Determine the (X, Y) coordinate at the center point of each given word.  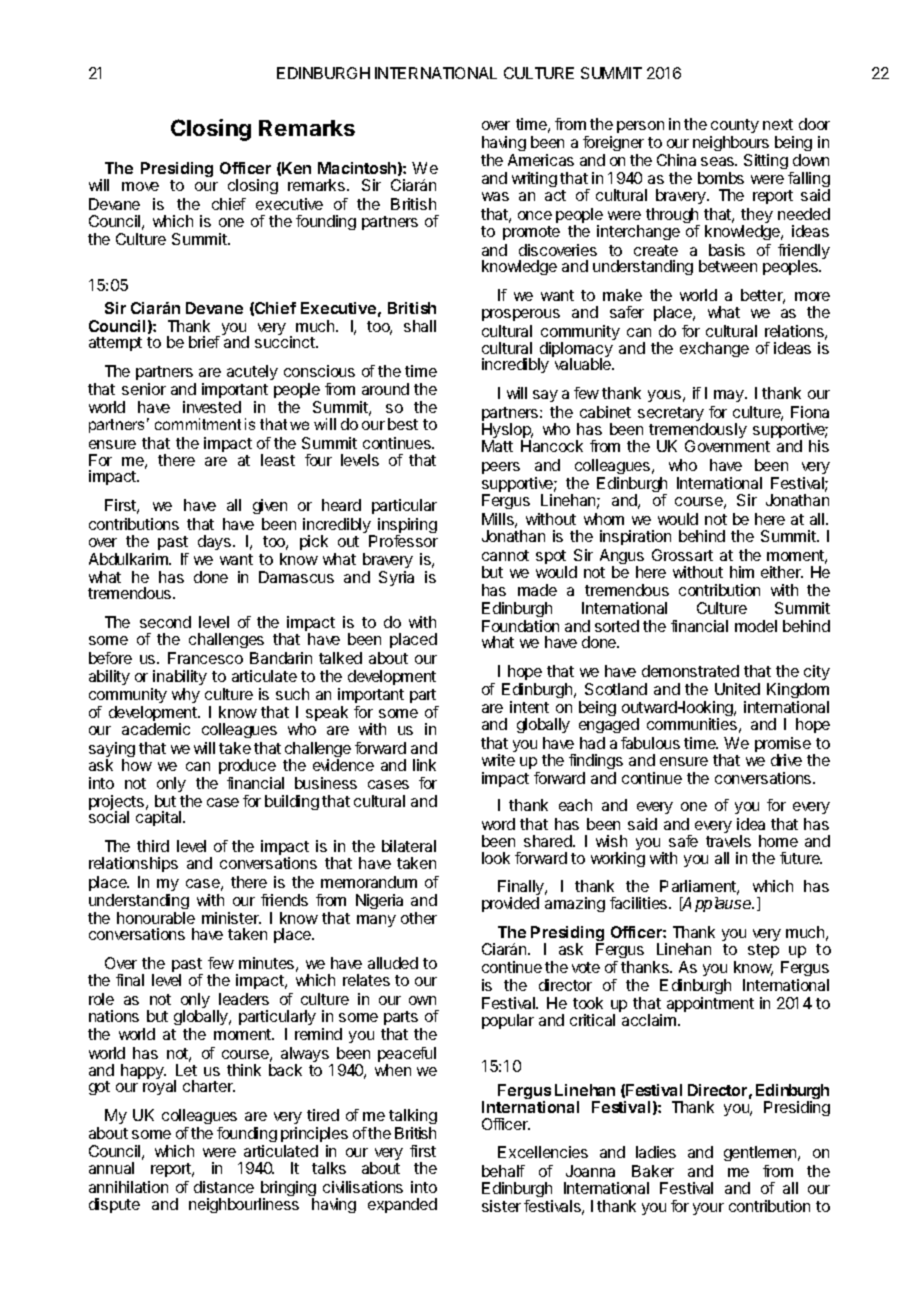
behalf (503, 1171)
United (737, 689)
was (495, 196)
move (140, 186)
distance (224, 1187)
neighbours (731, 143)
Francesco (205, 658)
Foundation (520, 626)
